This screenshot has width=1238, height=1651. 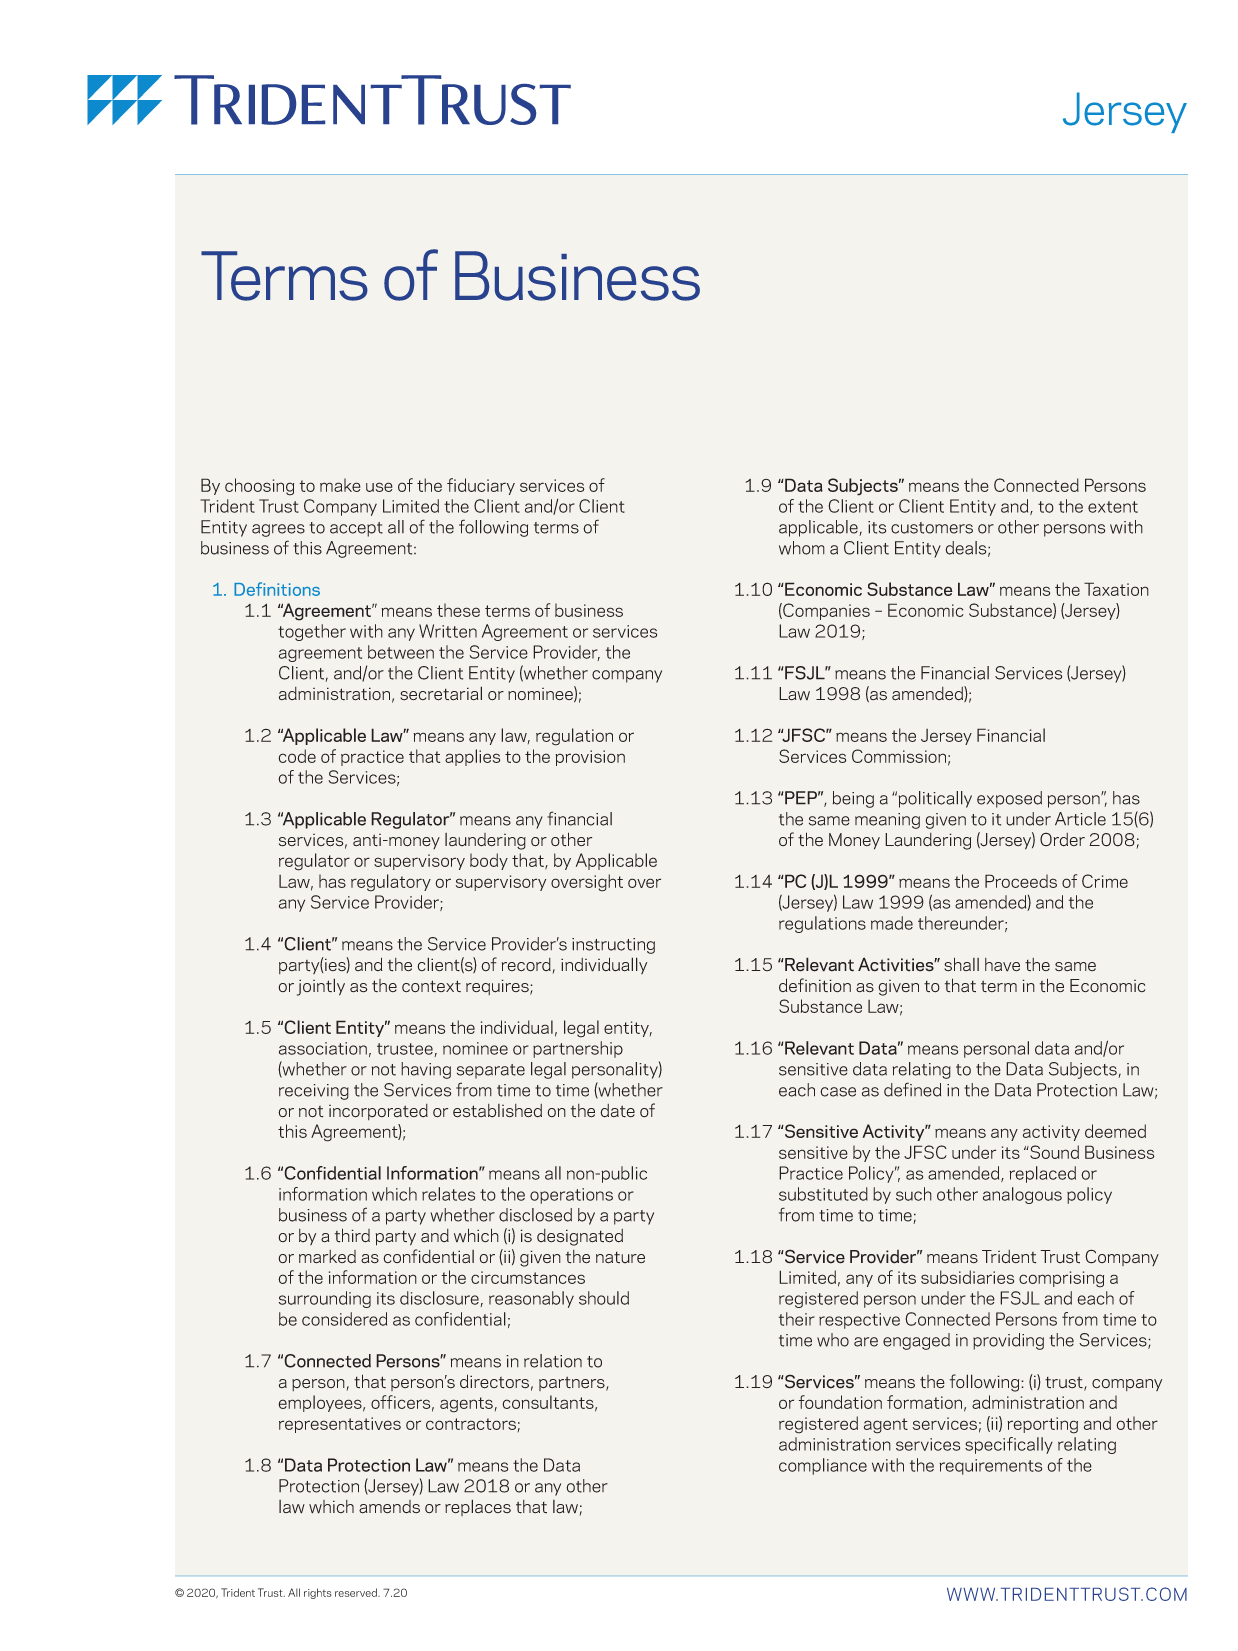 What do you see at coordinates (344, 1319) in the screenshot?
I see `considered` at bounding box center [344, 1319].
